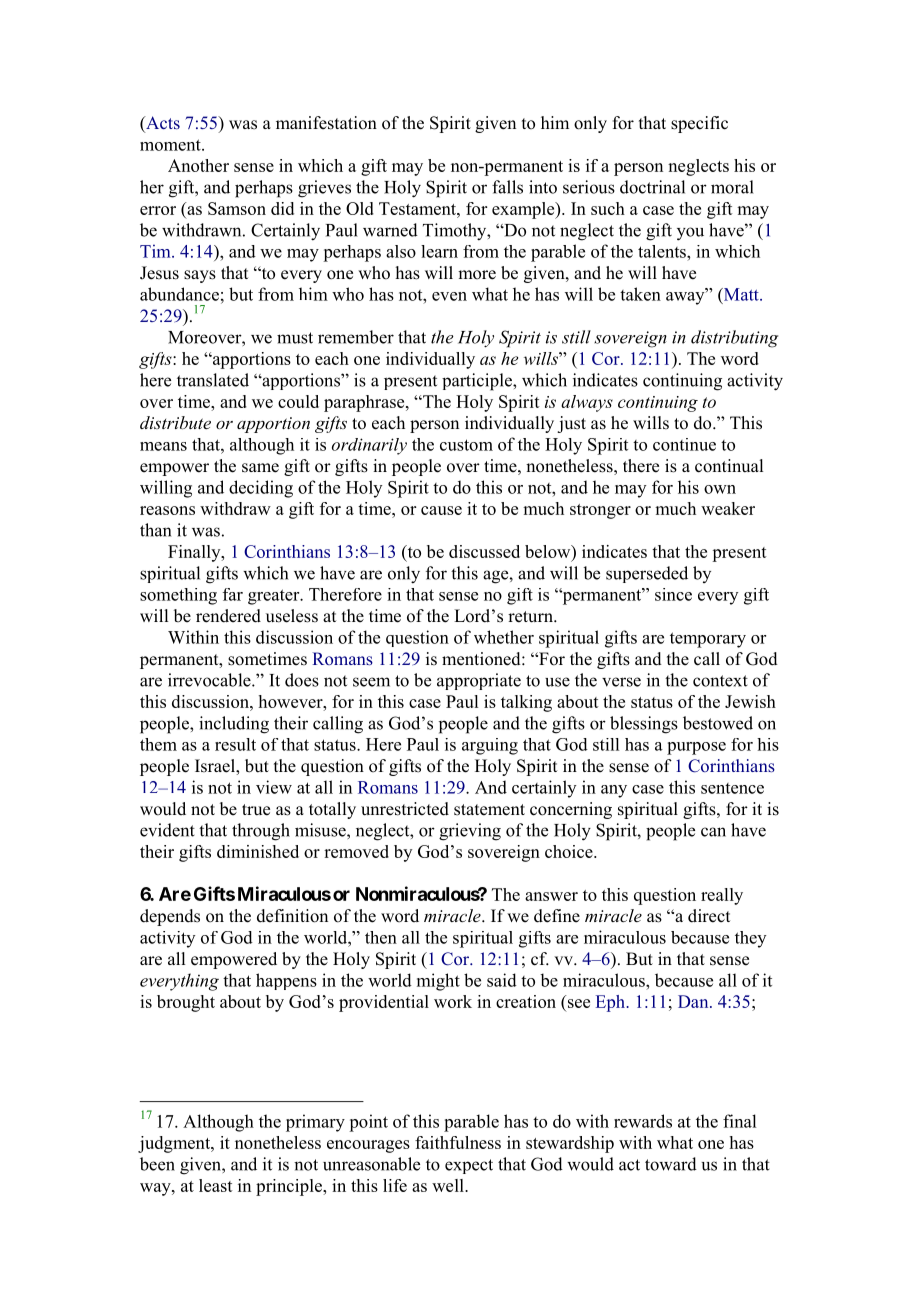 This screenshot has height=1308, width=924. Describe the element at coordinates (696, 748) in the screenshot. I see `purpose` at that location.
